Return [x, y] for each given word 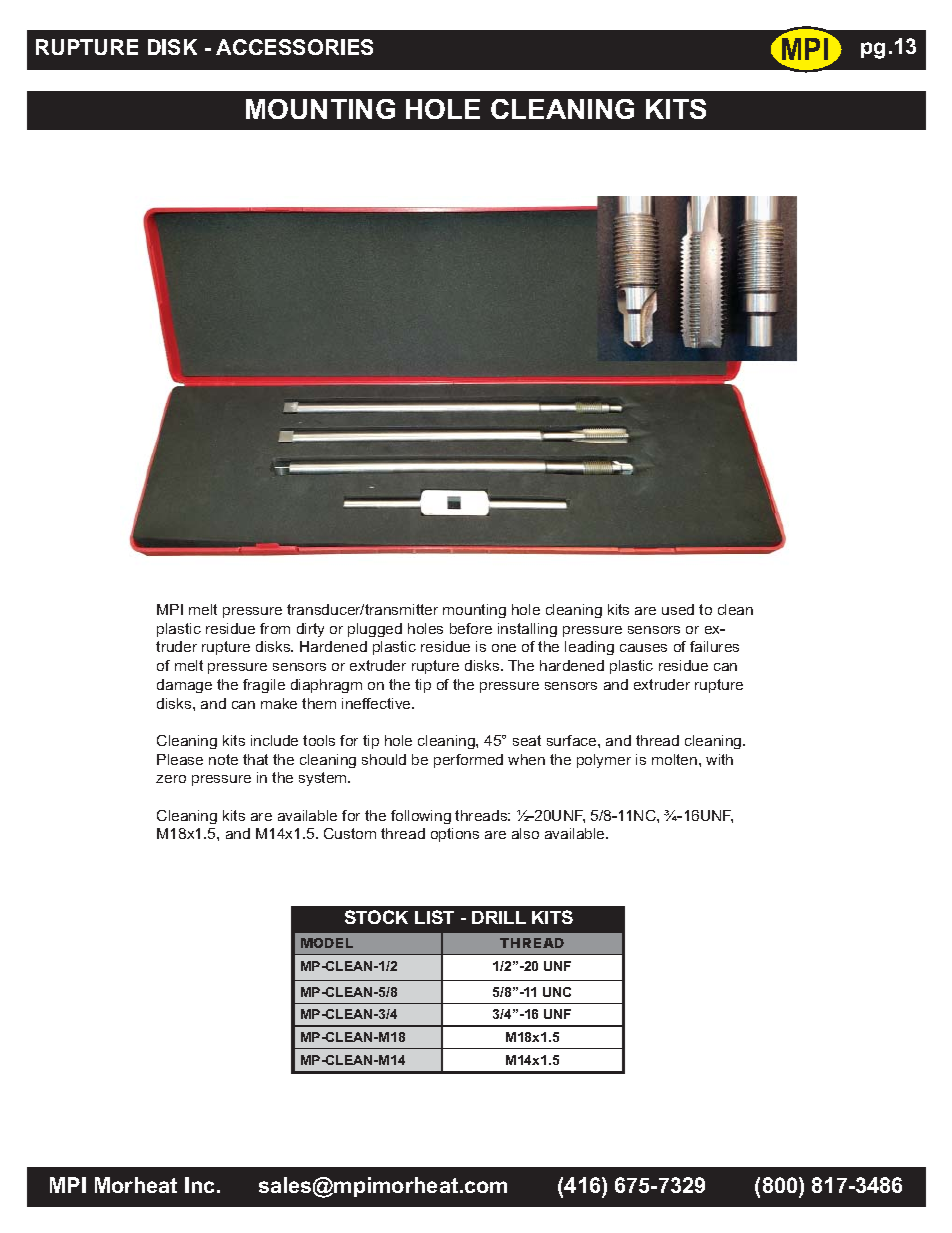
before [471, 628]
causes [643, 648]
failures [714, 646]
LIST [434, 917]
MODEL [327, 943]
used [678, 609]
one [504, 648]
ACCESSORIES [294, 47]
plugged [375, 630]
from [275, 628]
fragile [264, 686]
